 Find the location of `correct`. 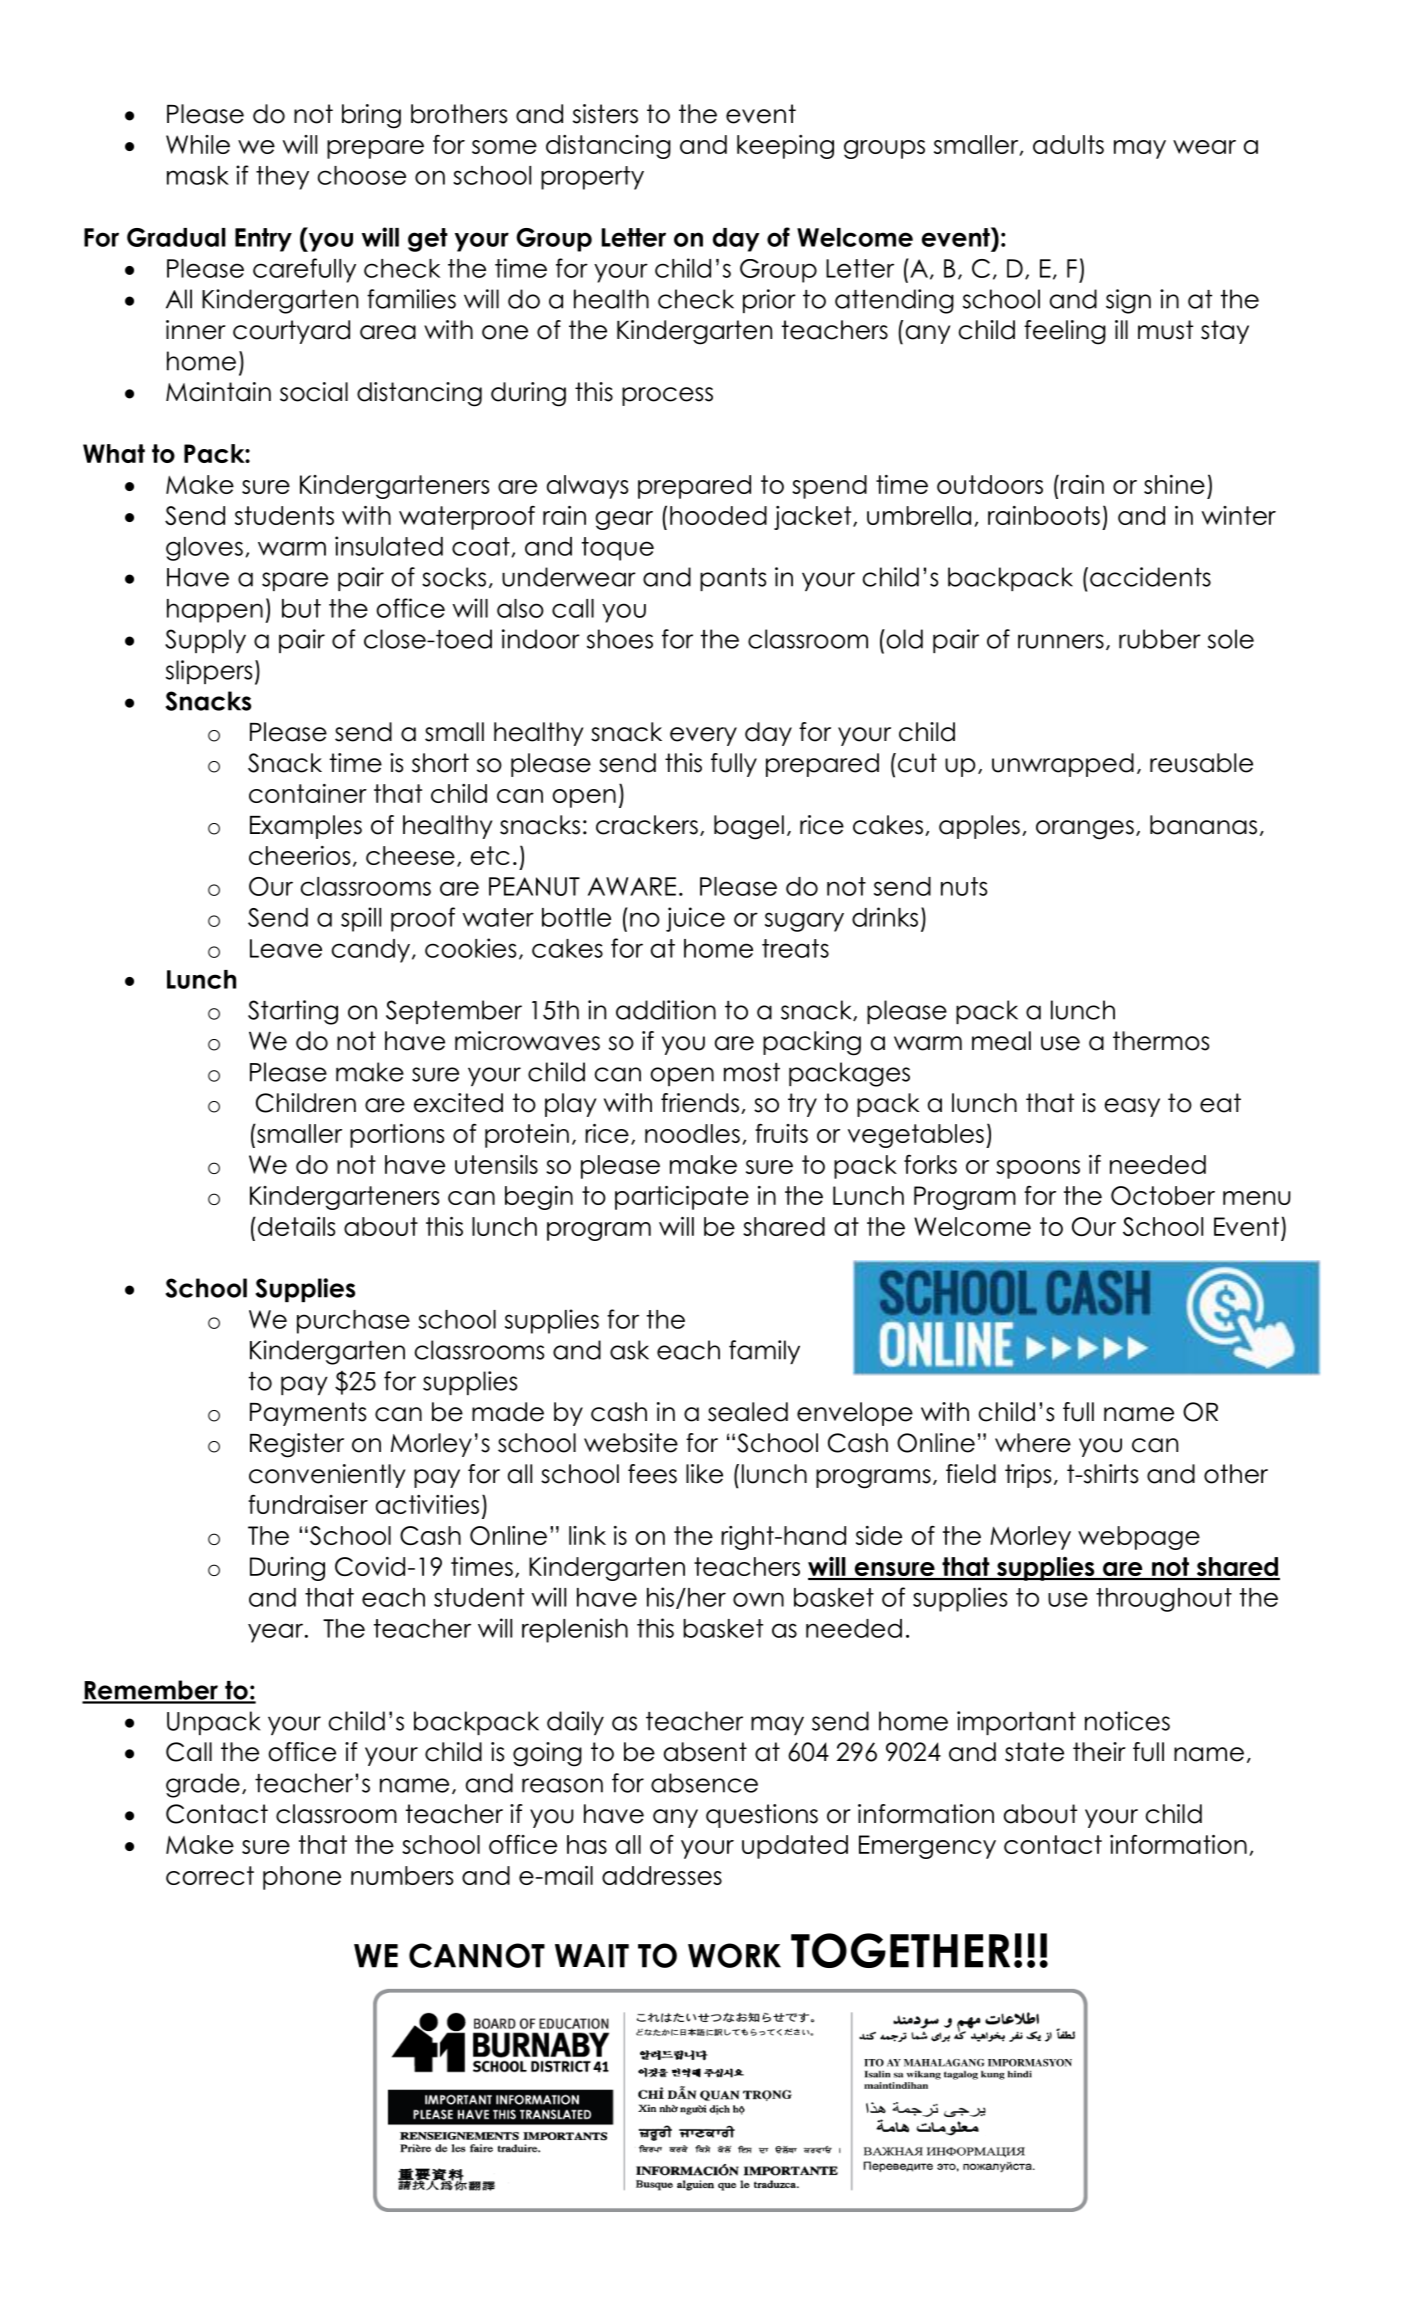

correct is located at coordinates (210, 1875).
